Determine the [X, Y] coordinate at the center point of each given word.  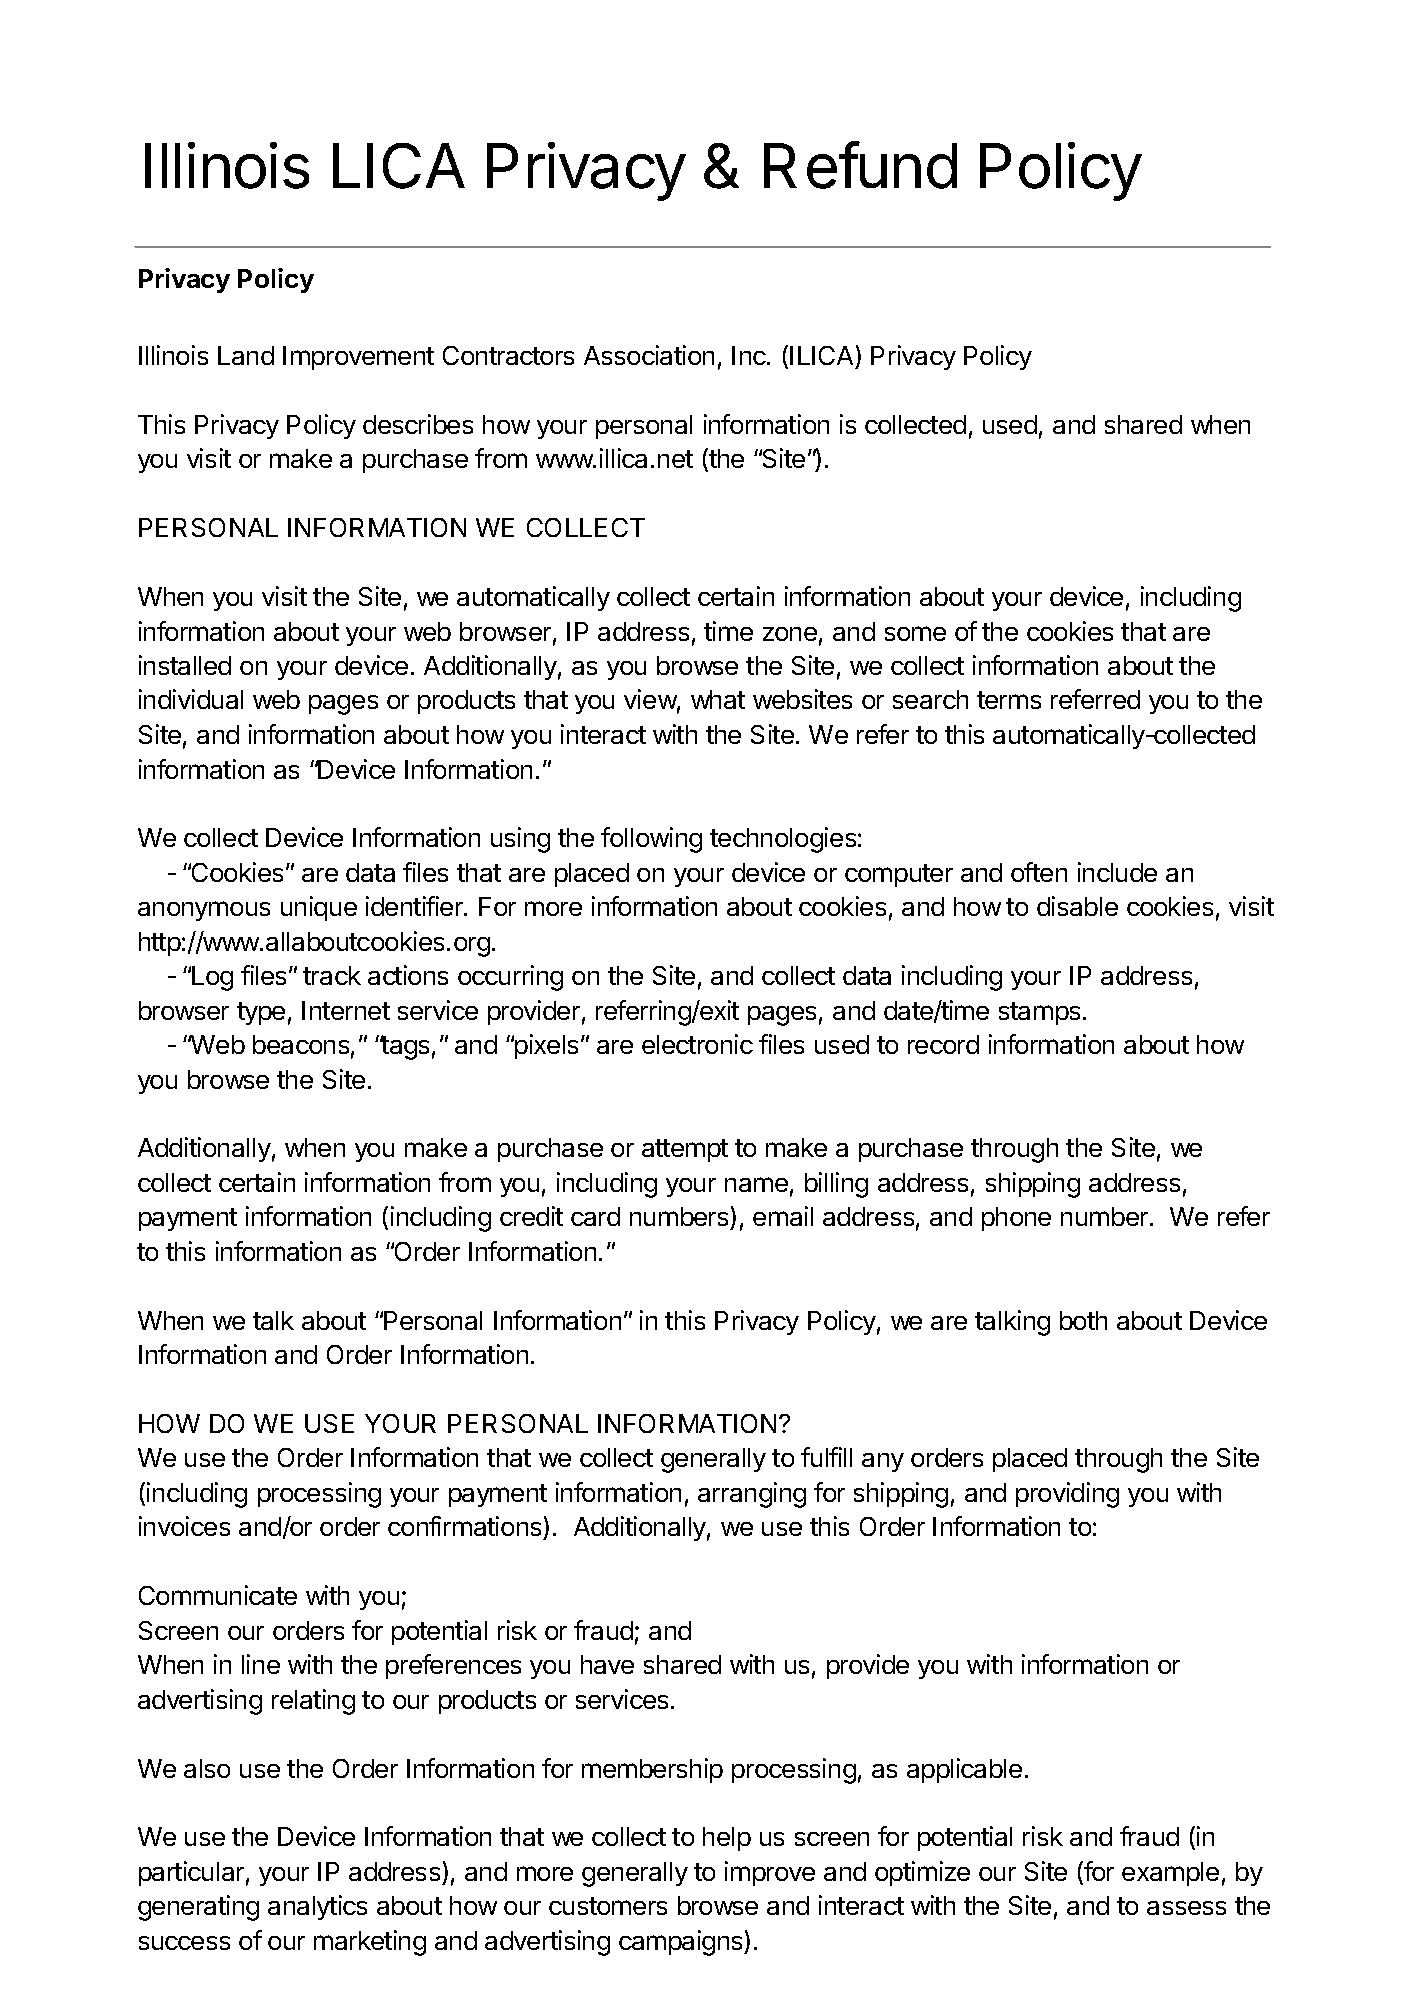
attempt [685, 1150]
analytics [317, 1907]
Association [649, 355]
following [651, 840]
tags [404, 1047]
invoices [184, 1526]
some [915, 633]
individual [191, 699]
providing [1067, 1495]
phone [1016, 1219]
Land [246, 355]
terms [1009, 700]
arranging [752, 1495]
